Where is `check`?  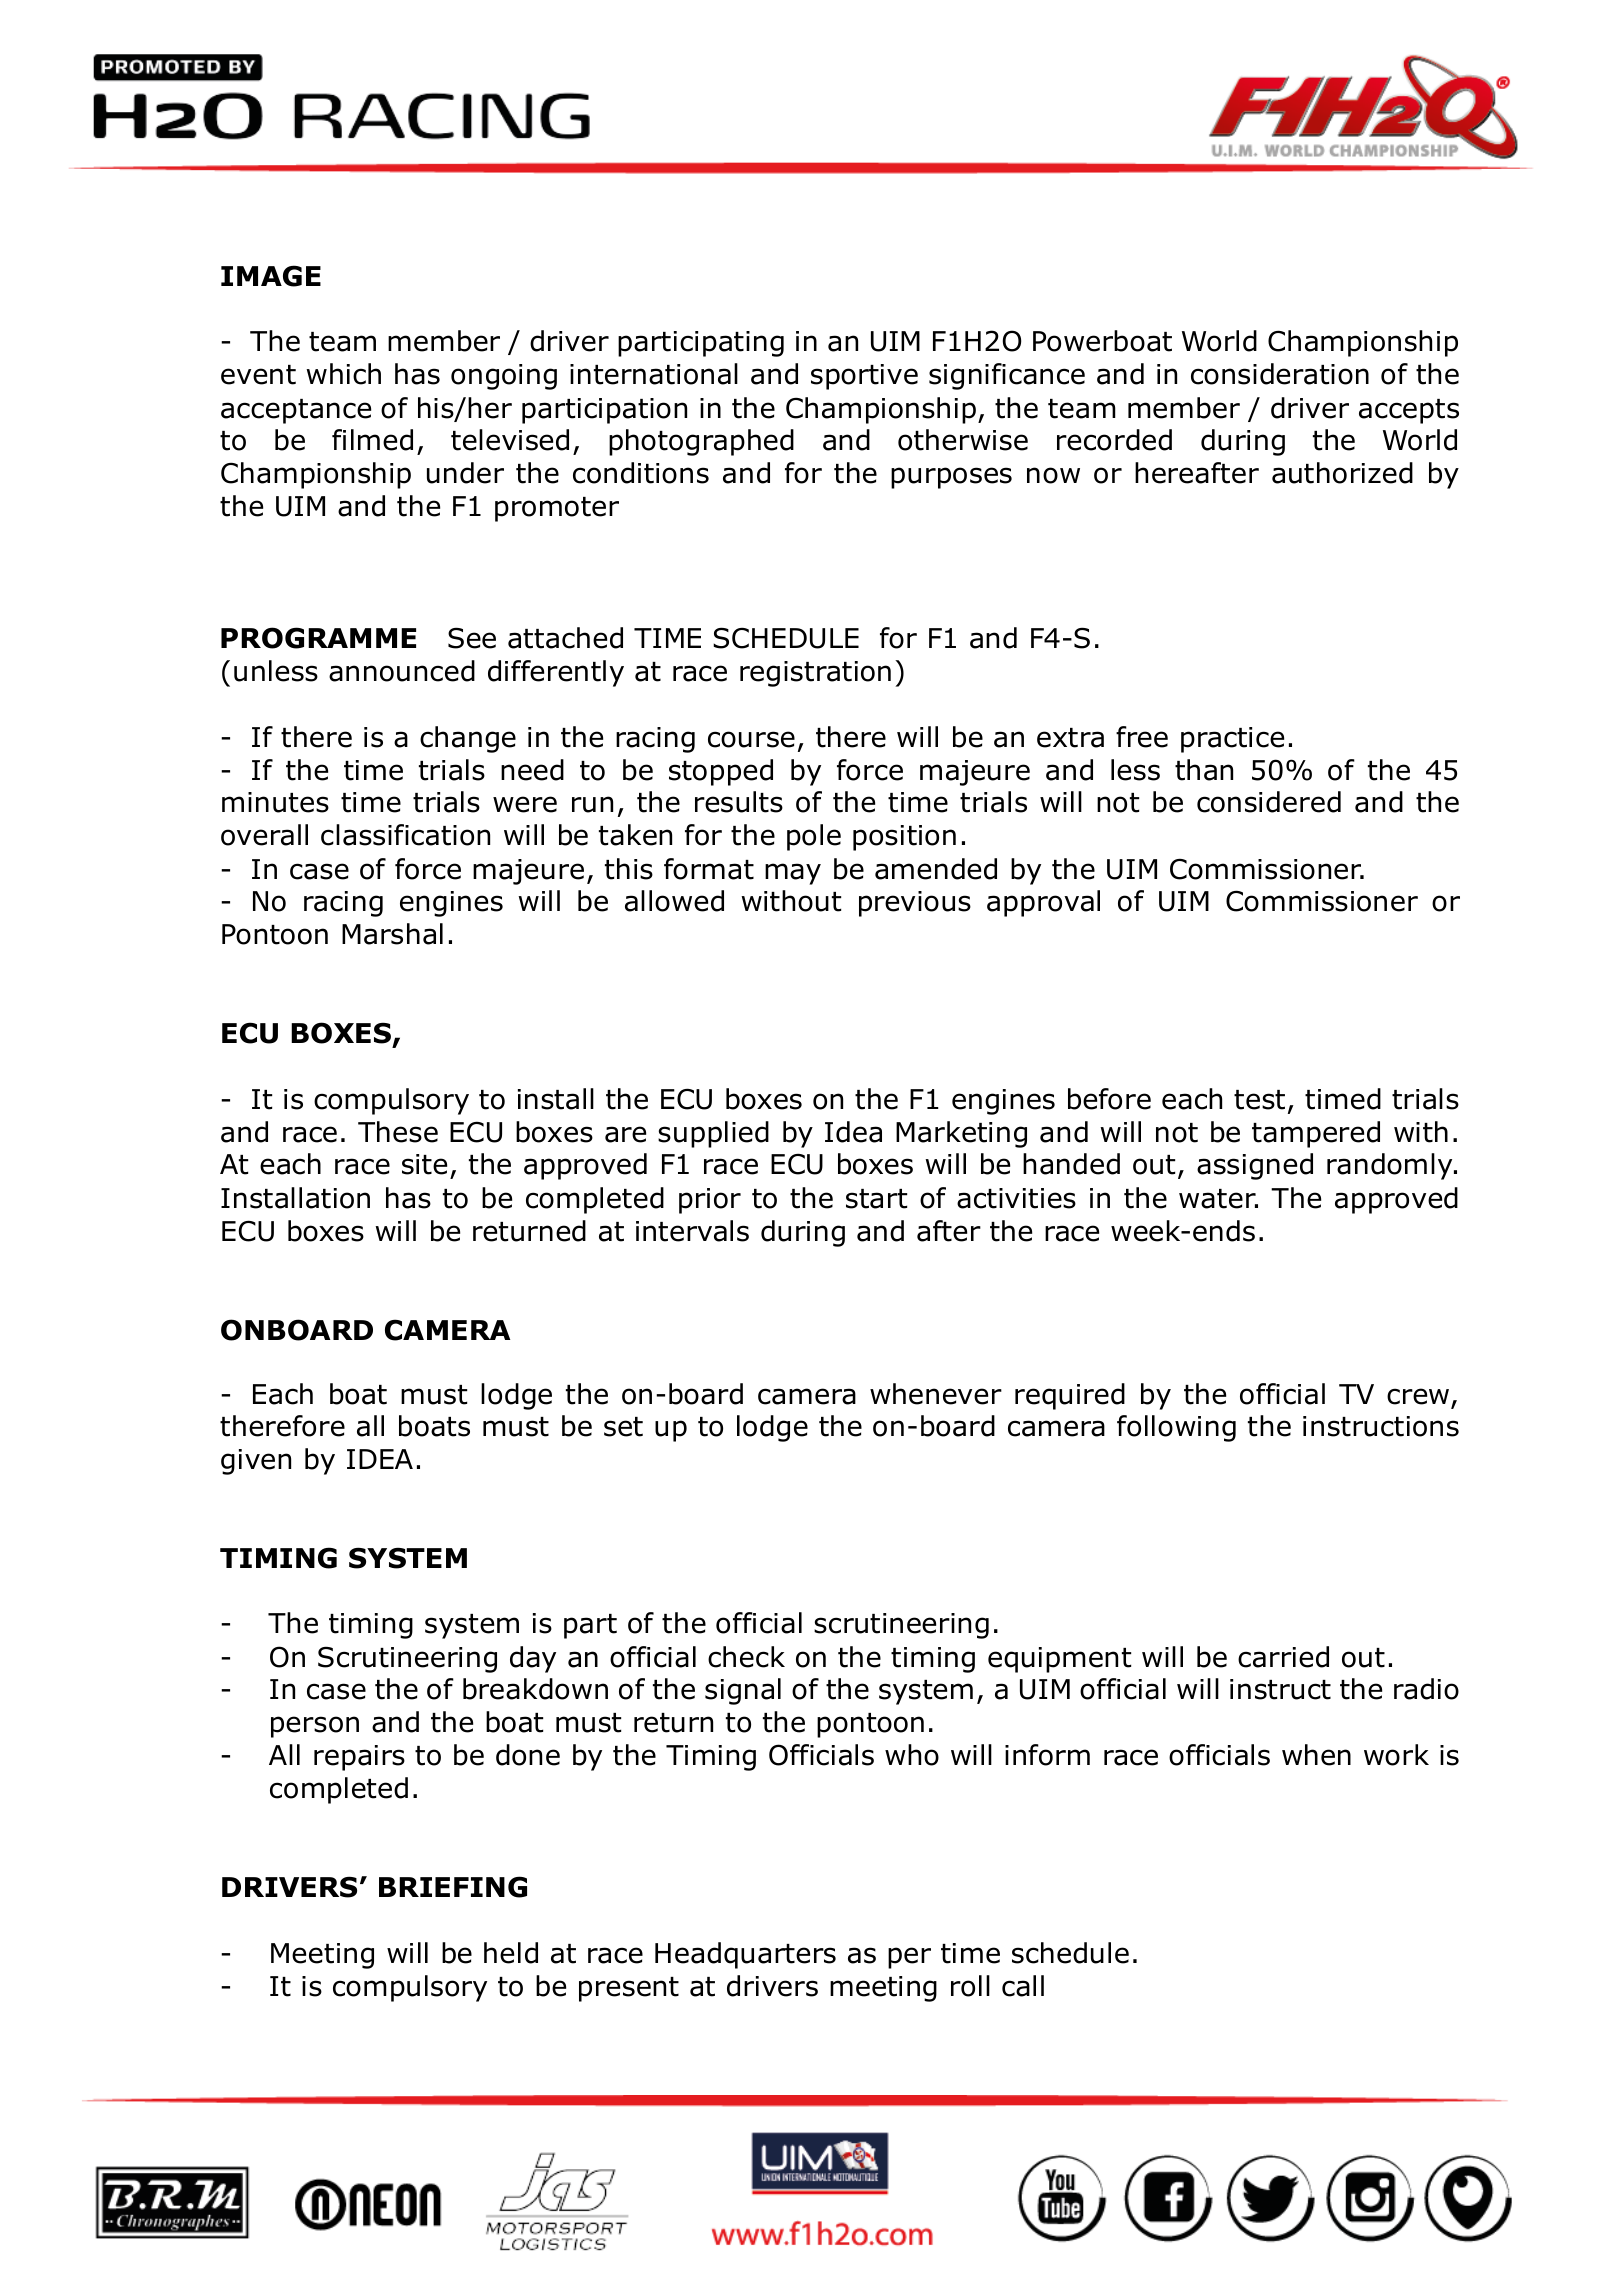 check is located at coordinates (746, 1657).
